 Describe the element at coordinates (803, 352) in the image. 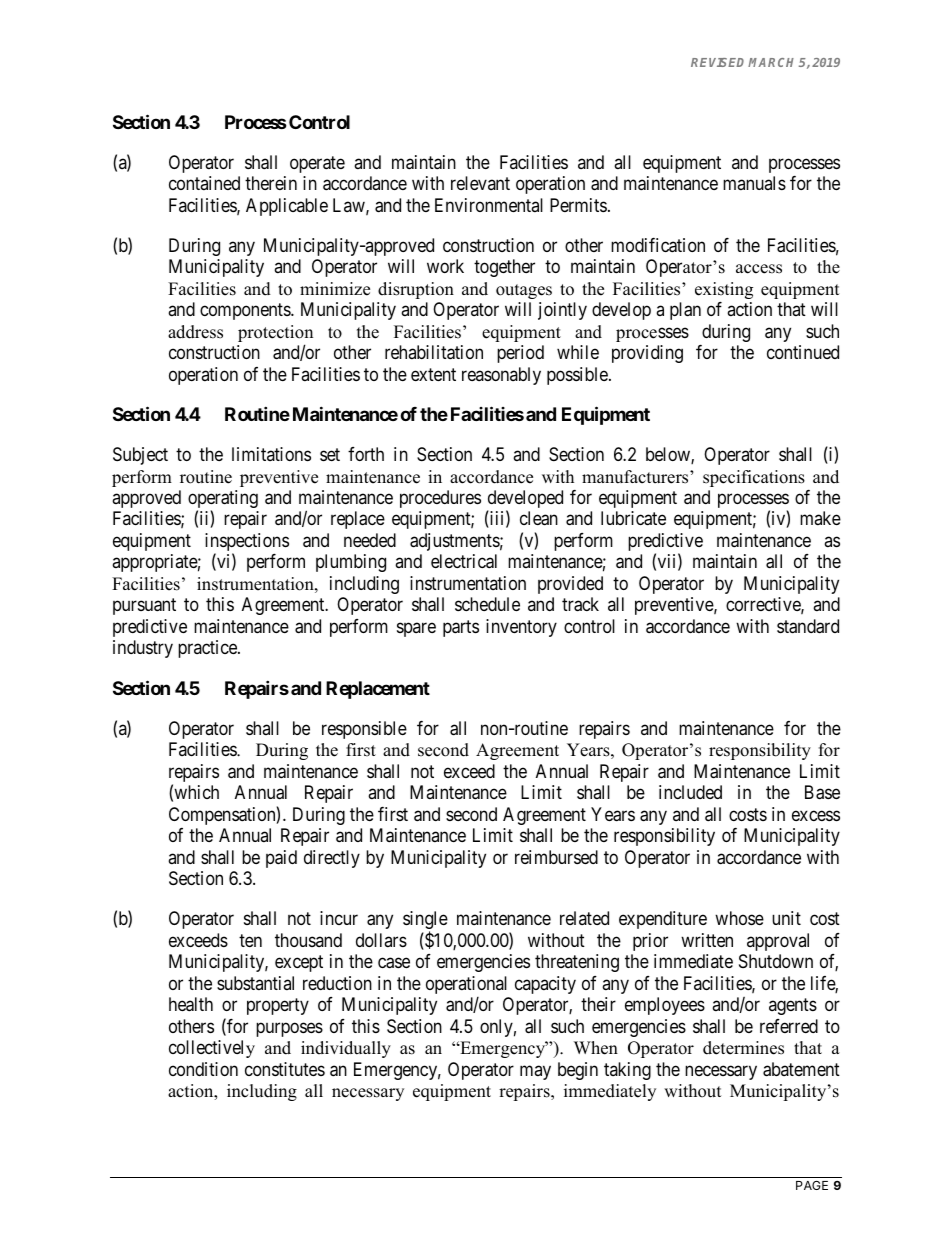

I see `continued` at that location.
